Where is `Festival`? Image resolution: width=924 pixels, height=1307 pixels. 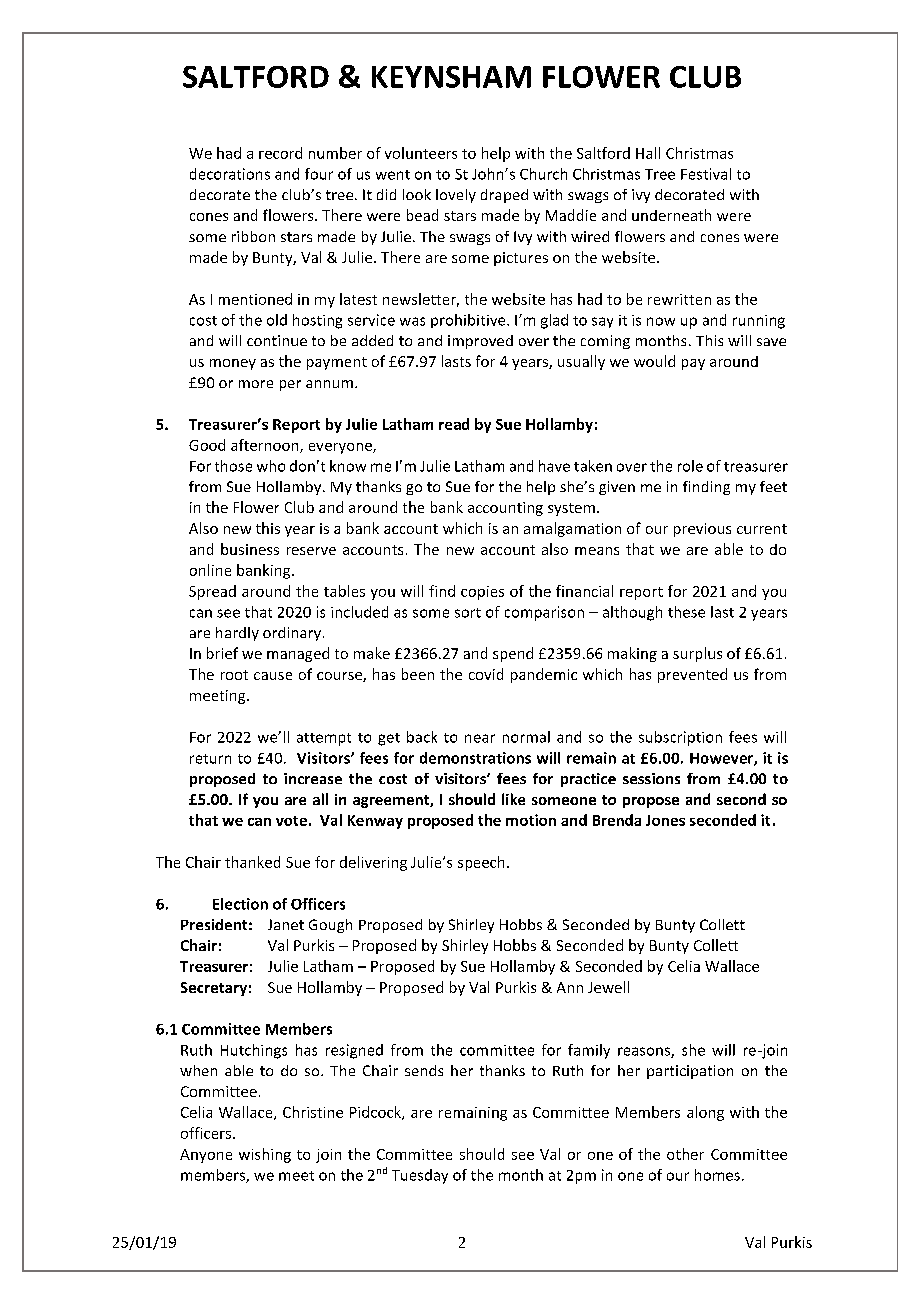 Festival is located at coordinates (706, 174).
